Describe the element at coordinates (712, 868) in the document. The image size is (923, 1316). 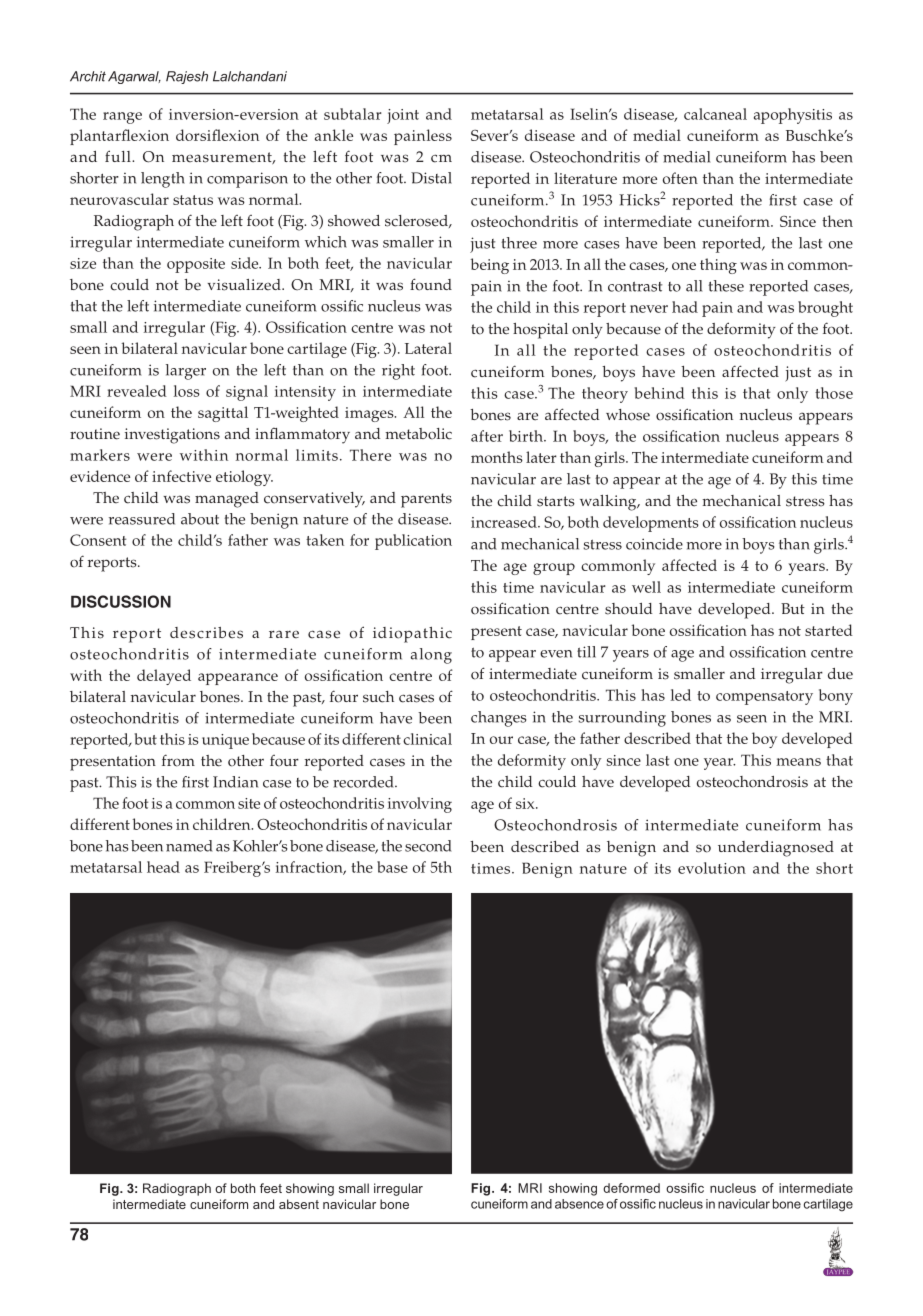
I see `evolution` at that location.
